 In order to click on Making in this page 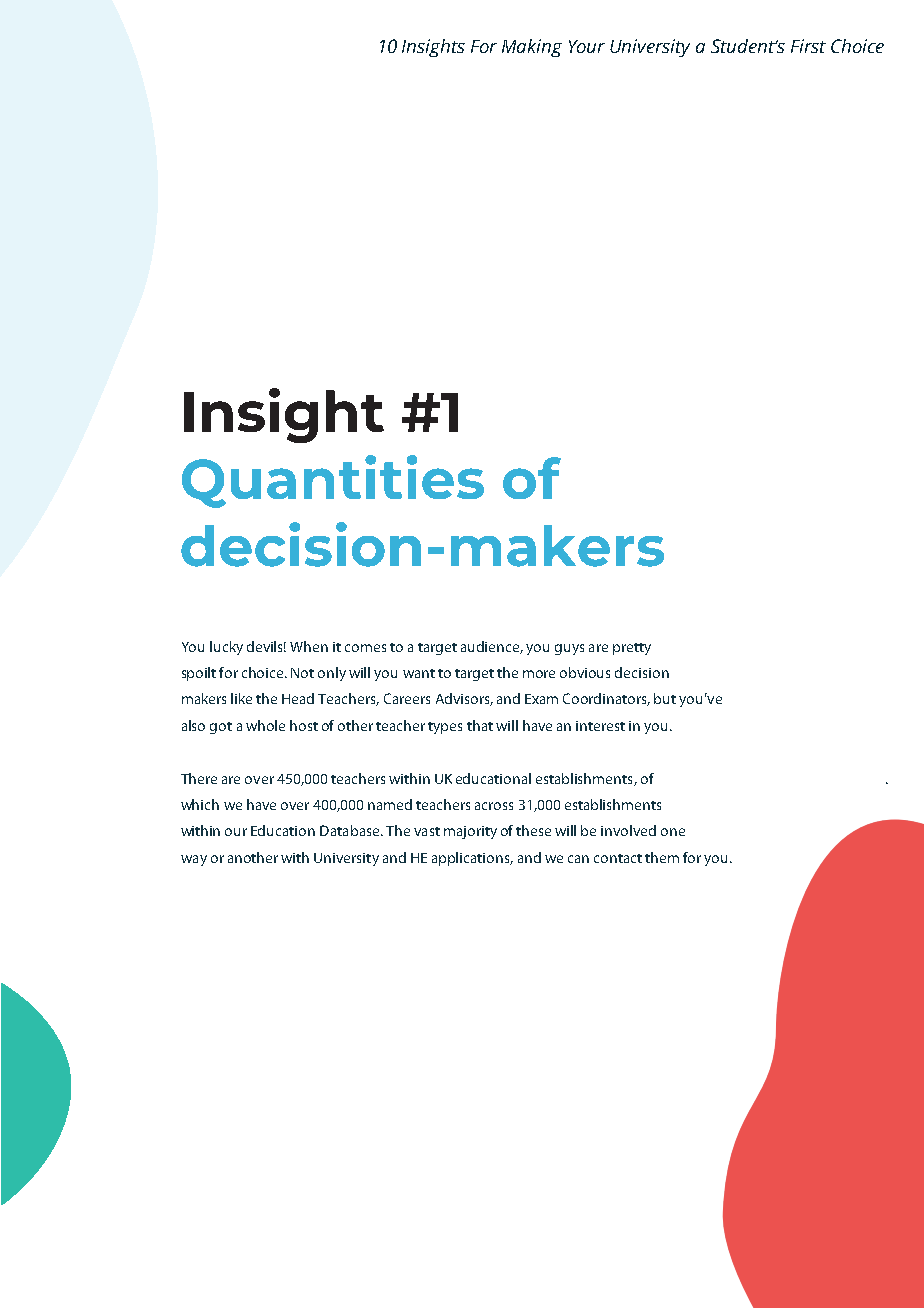, I will do `click(532, 48)`.
